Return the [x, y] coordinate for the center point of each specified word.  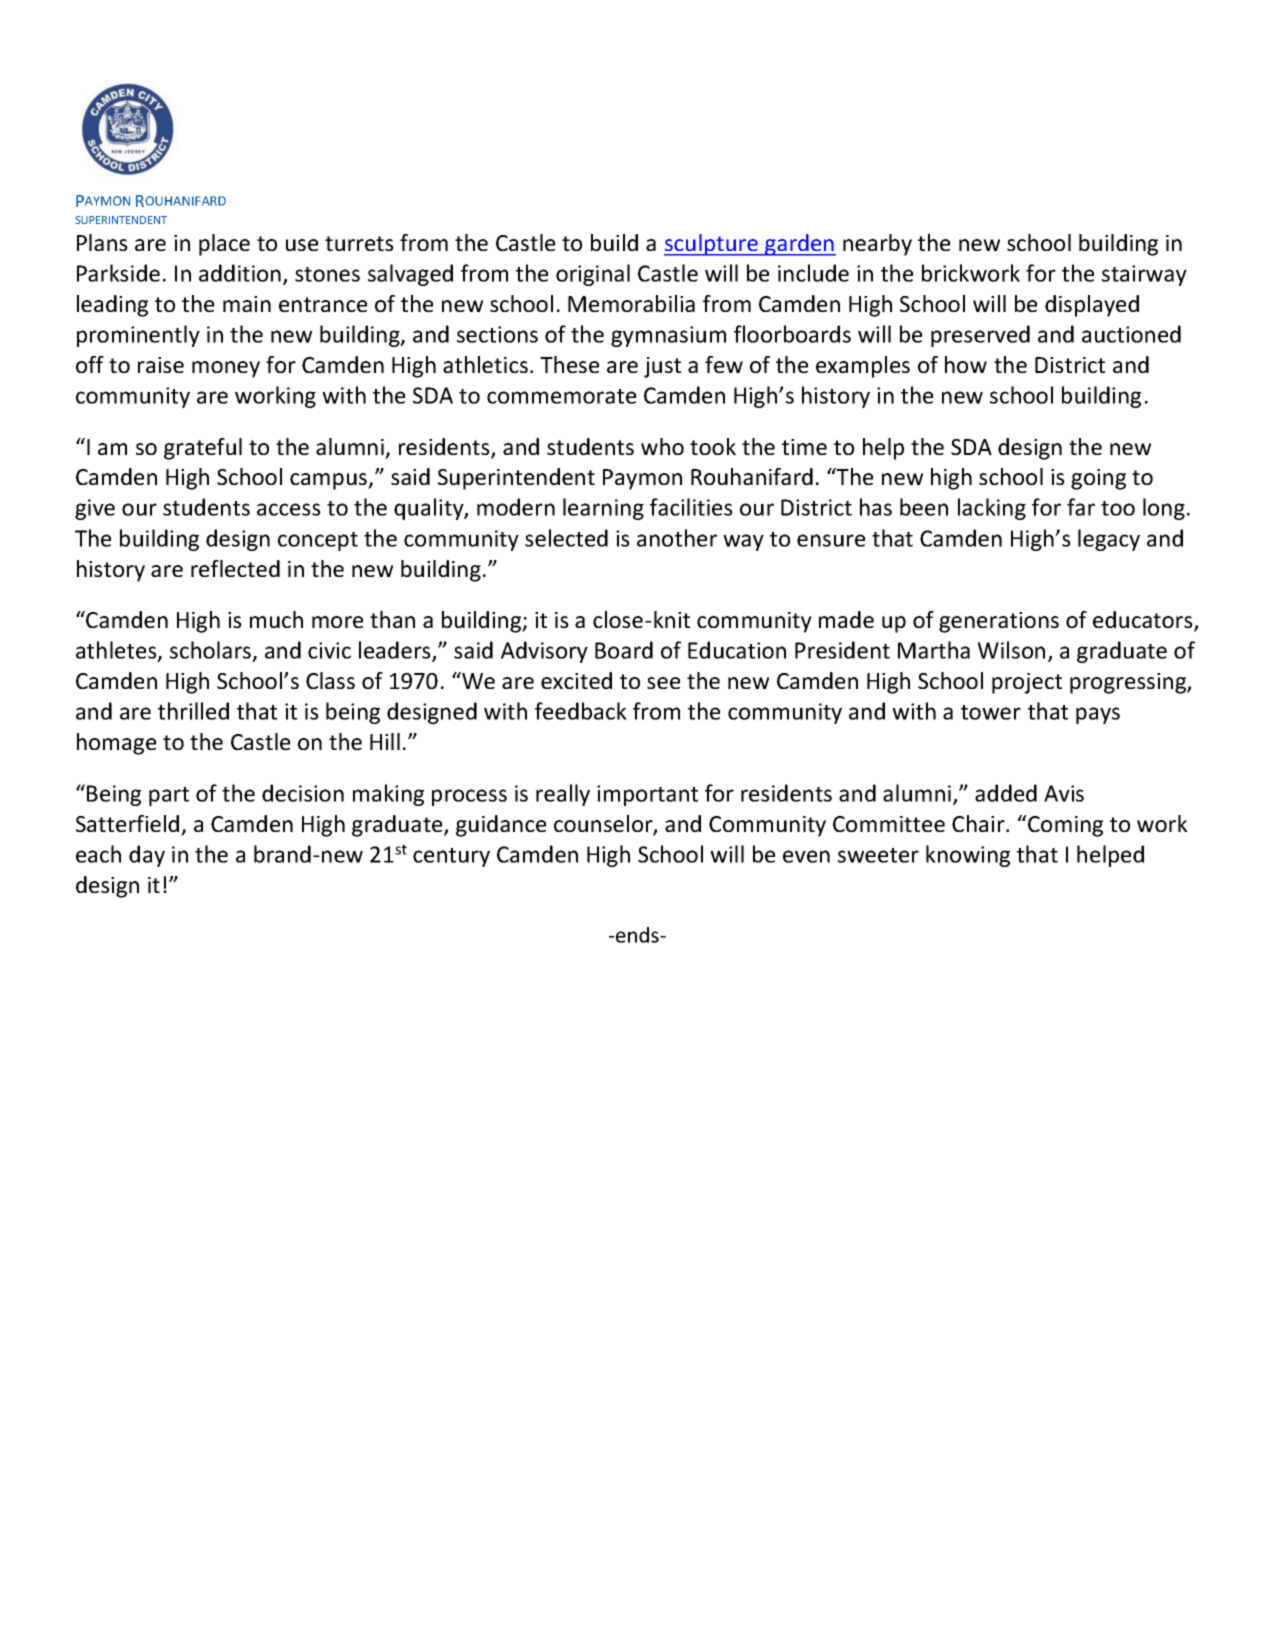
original [593, 275]
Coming [1064, 826]
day [147, 856]
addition [240, 273]
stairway [1144, 275]
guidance [501, 826]
